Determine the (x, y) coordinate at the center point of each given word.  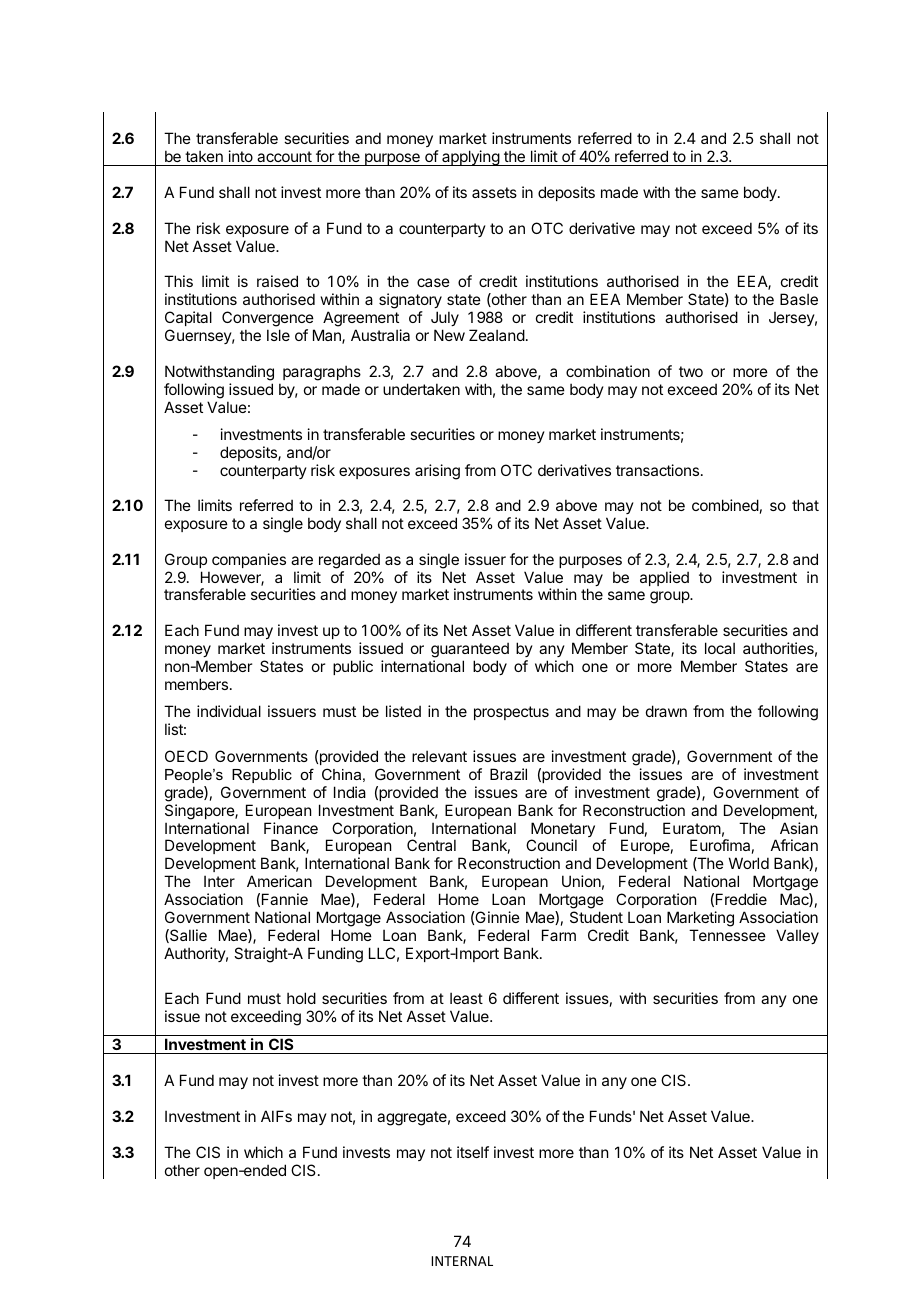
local (720, 648)
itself (473, 1152)
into (241, 156)
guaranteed (470, 651)
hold (301, 998)
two (691, 371)
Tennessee (727, 935)
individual (229, 711)
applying (470, 158)
